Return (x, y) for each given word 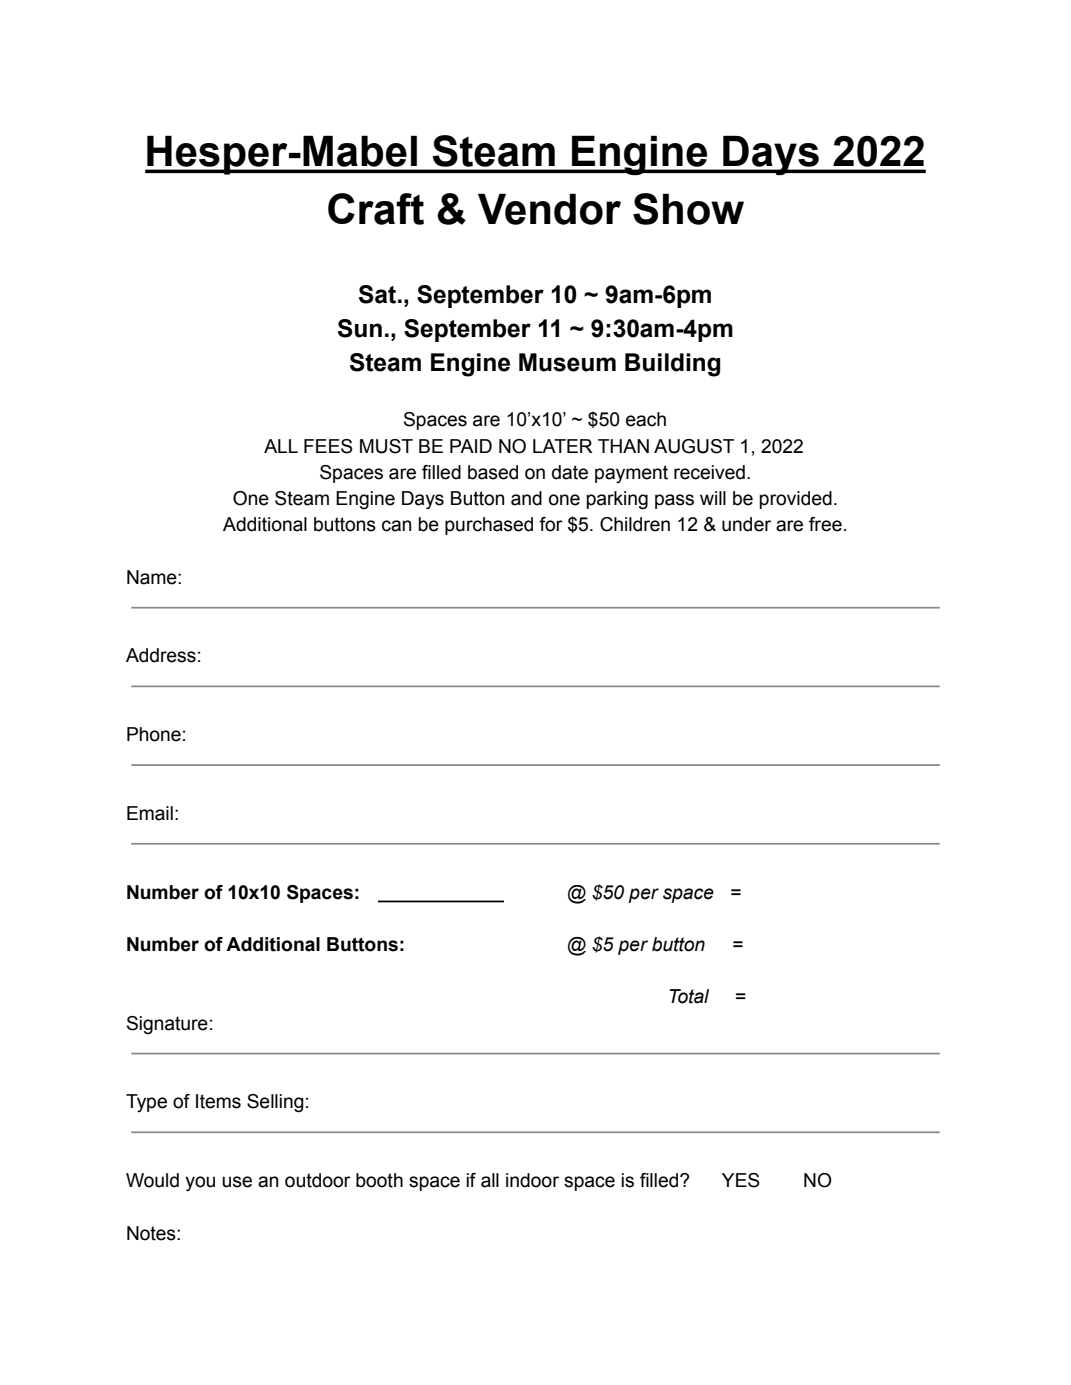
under (746, 524)
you (200, 1183)
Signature (167, 1025)
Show (688, 209)
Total (689, 996)
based (493, 472)
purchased (489, 526)
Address (161, 655)
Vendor (549, 209)
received (709, 472)
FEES (328, 446)
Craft (376, 209)
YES (741, 1180)
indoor (532, 1180)
